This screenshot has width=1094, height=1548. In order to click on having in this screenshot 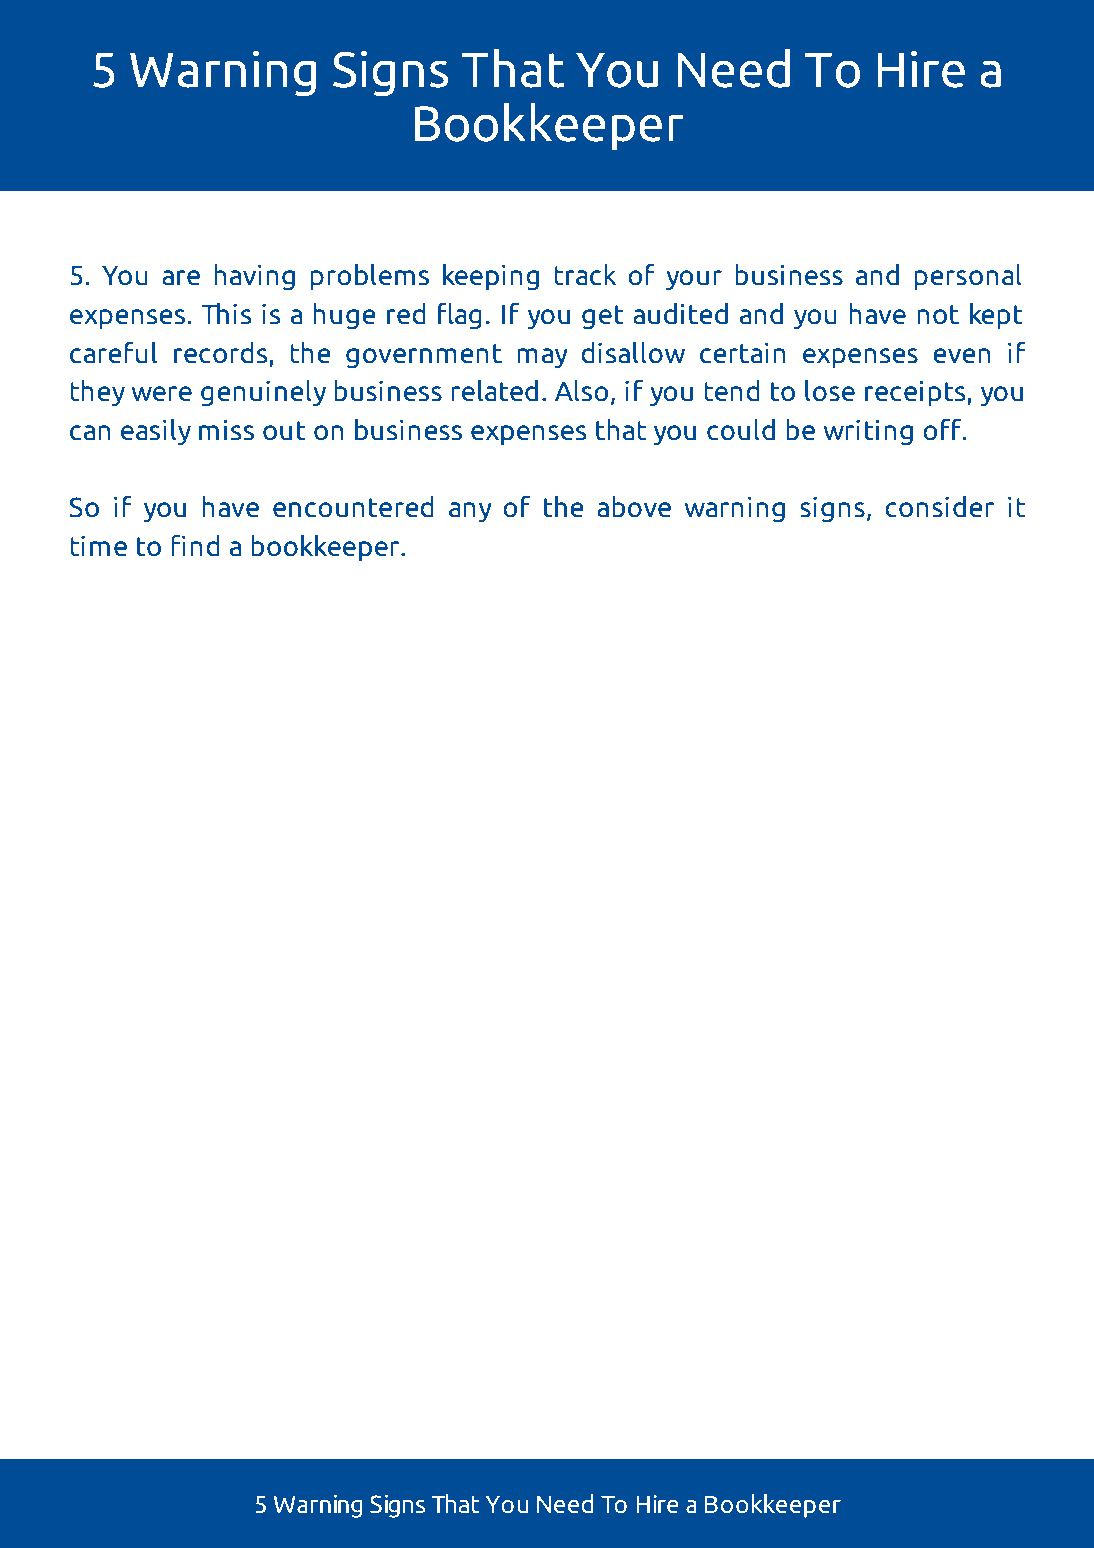, I will do `click(254, 276)`.
